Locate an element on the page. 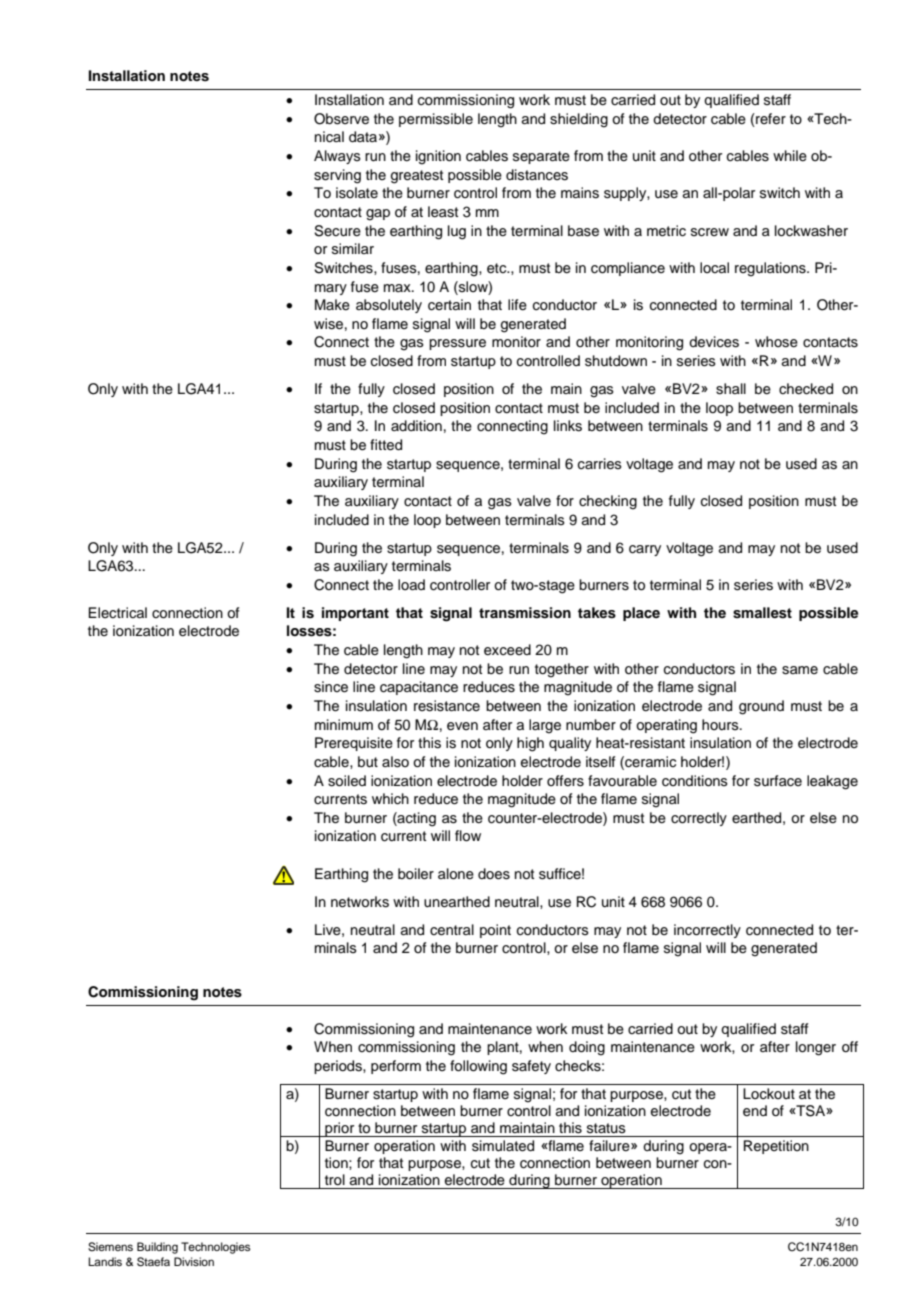  permissible is located at coordinates (436, 120).
